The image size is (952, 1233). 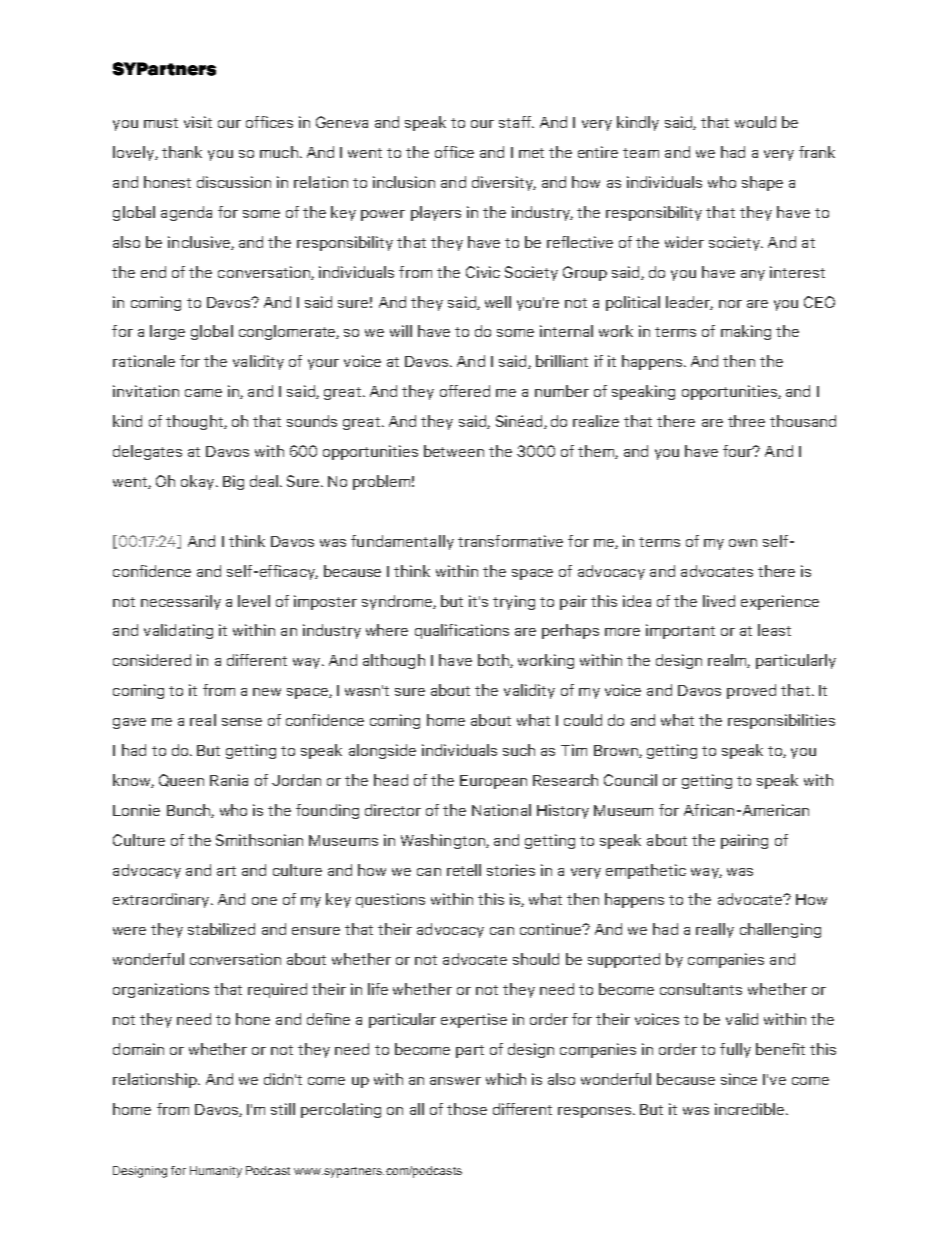 I want to click on Council, so click(x=630, y=780).
